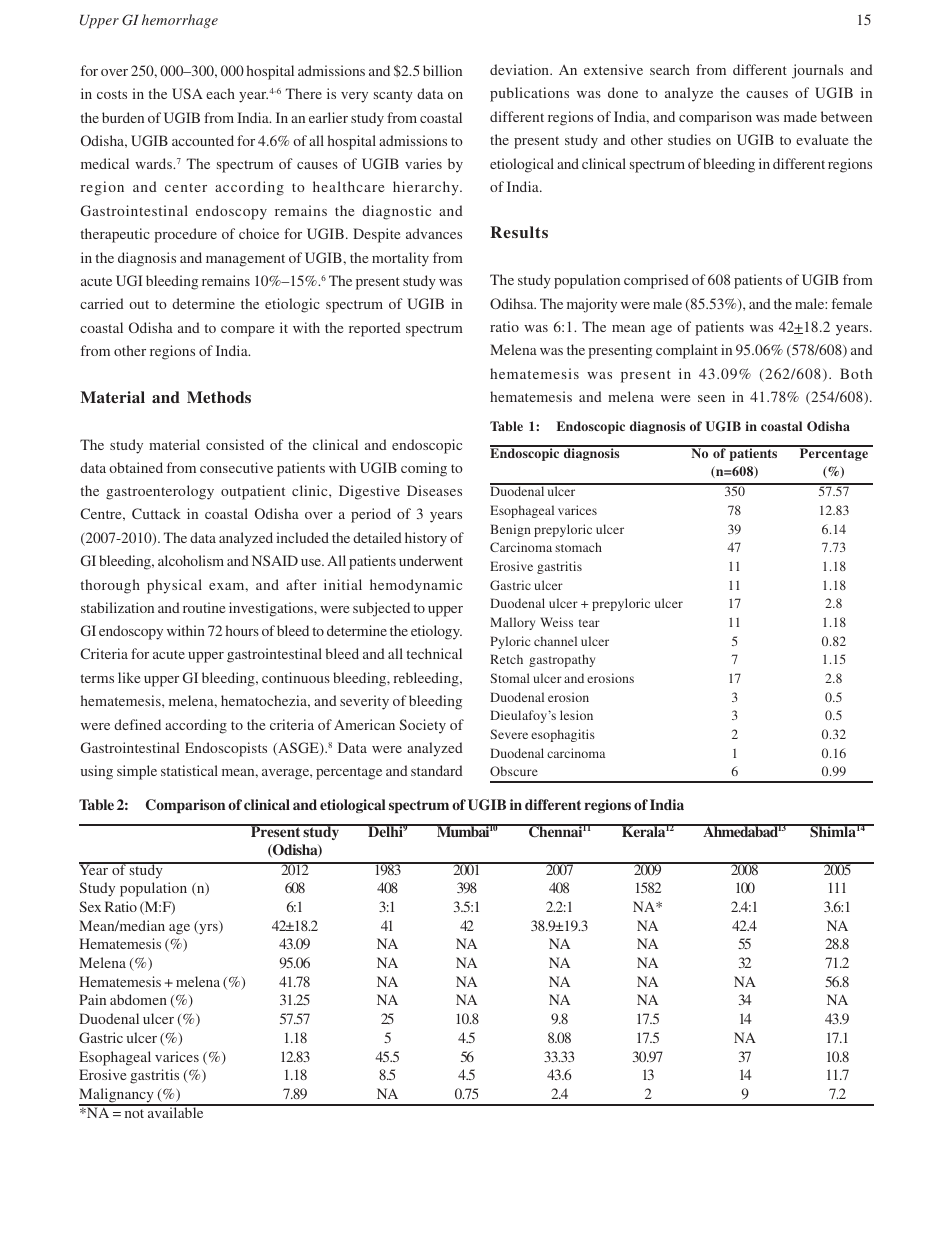 The image size is (952, 1233). I want to click on available, so click(176, 1111).
